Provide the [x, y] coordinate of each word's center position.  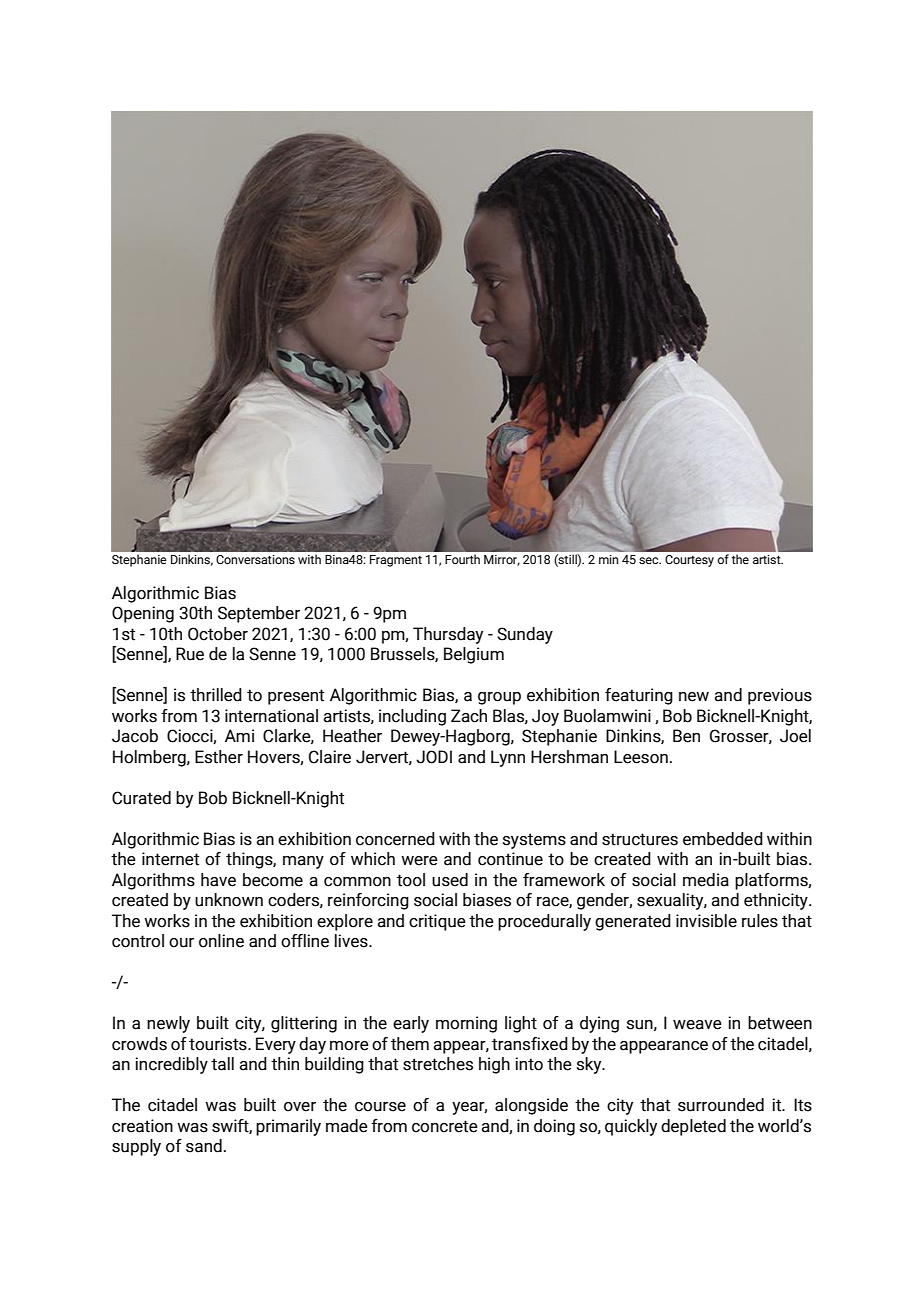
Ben [686, 736]
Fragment [396, 561]
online [221, 941]
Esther [219, 757]
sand [204, 1146]
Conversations [255, 559]
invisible [706, 921]
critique [437, 922]
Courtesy [689, 561]
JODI [434, 757]
